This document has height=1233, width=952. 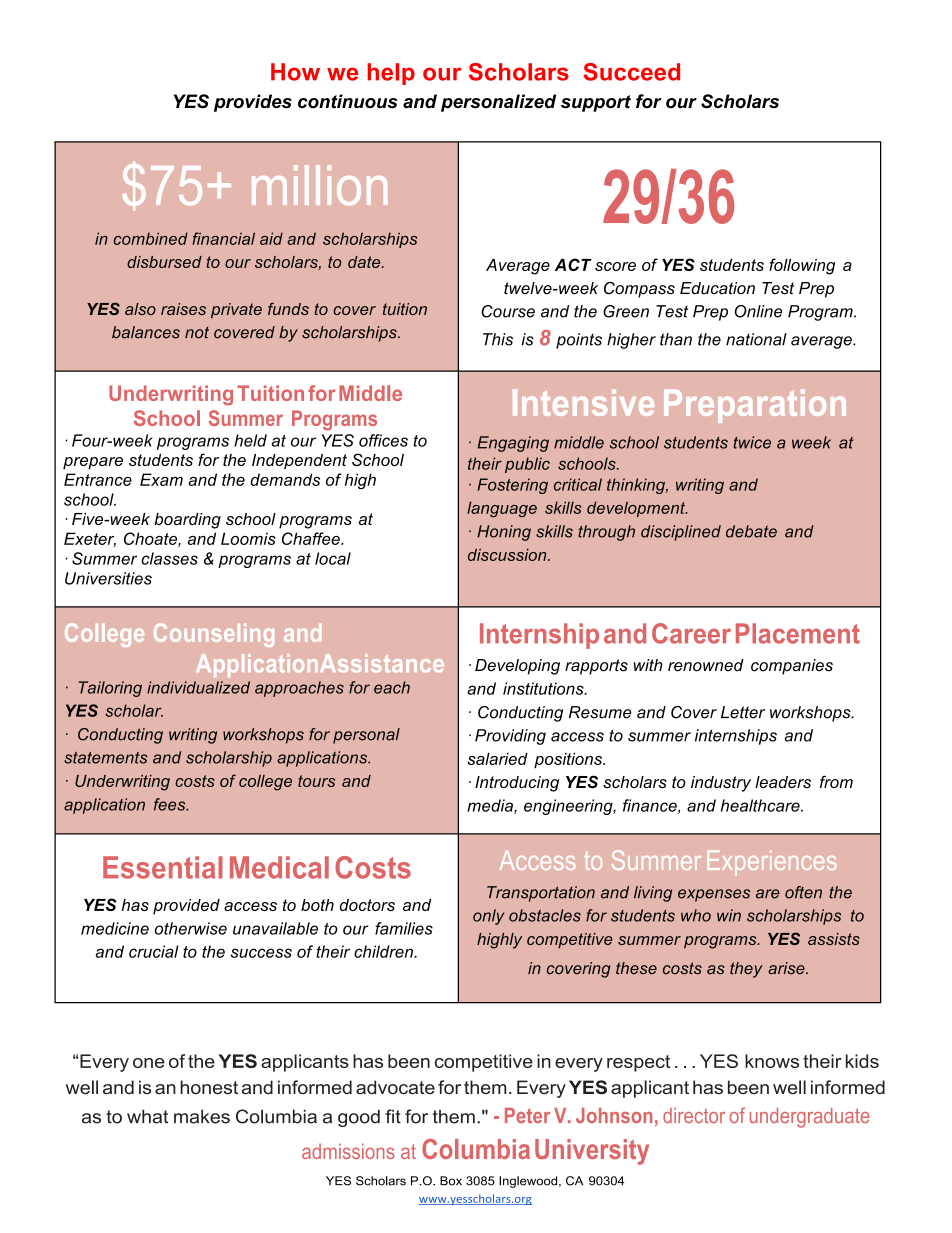 What do you see at coordinates (517, 667) in the document?
I see `Developing` at bounding box center [517, 667].
